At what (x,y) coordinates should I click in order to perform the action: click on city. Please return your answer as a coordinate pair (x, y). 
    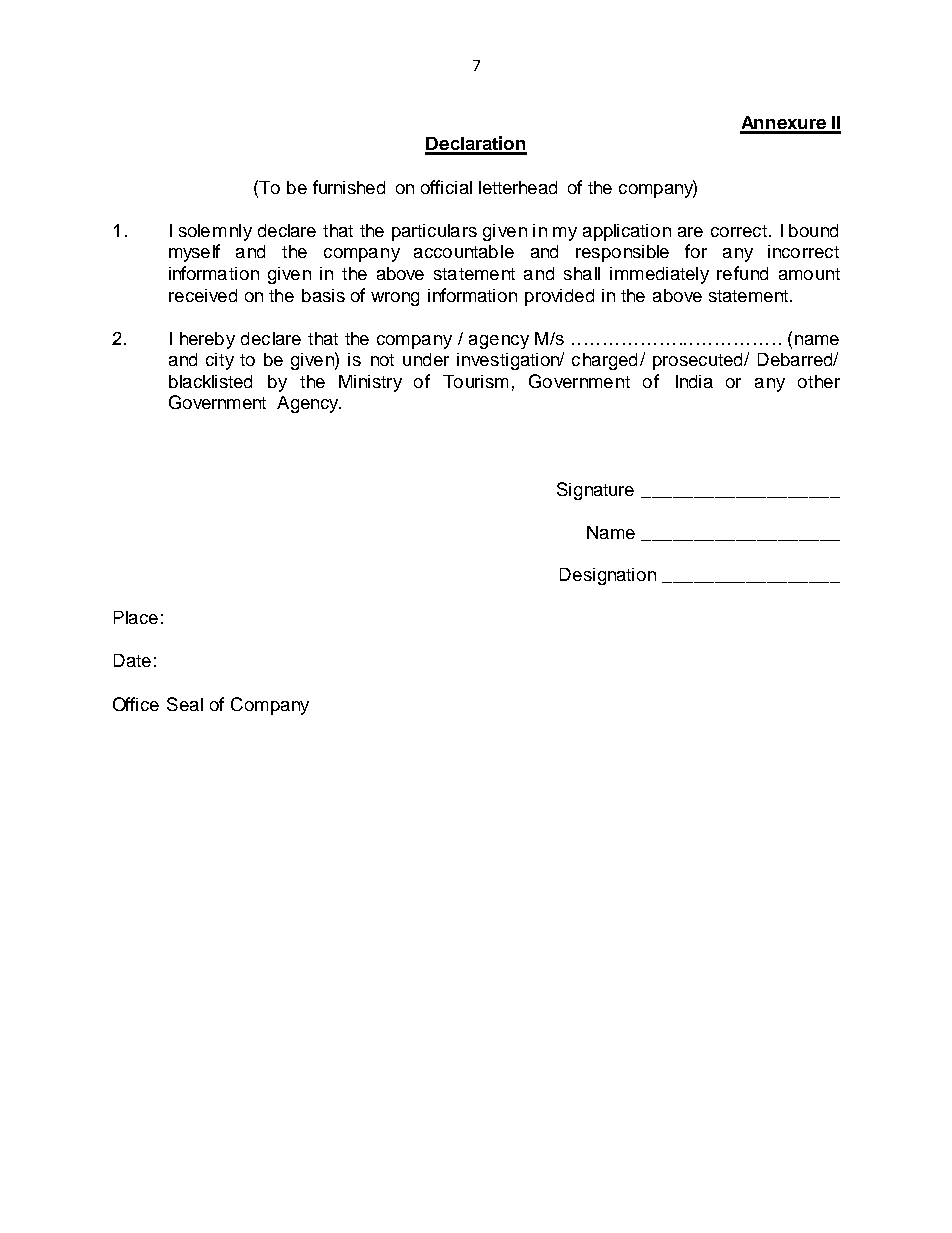
    Looking at the image, I should click on (220, 361).
